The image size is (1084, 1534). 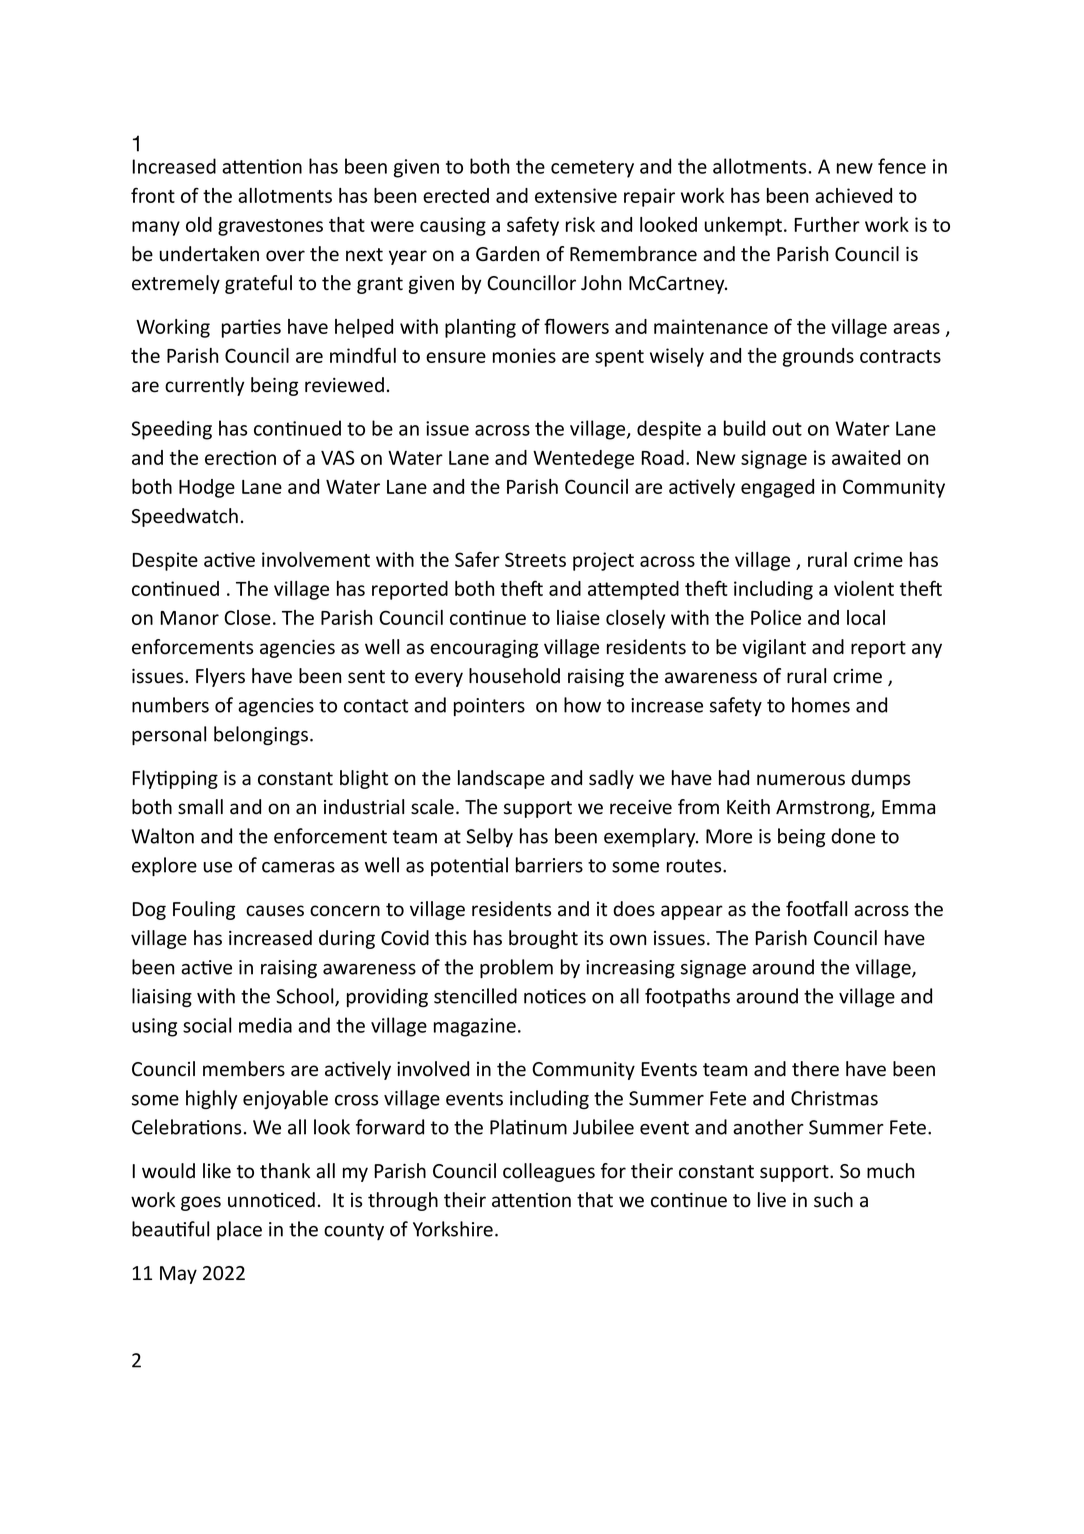 What do you see at coordinates (489, 707) in the page?
I see `pointers` at bounding box center [489, 707].
